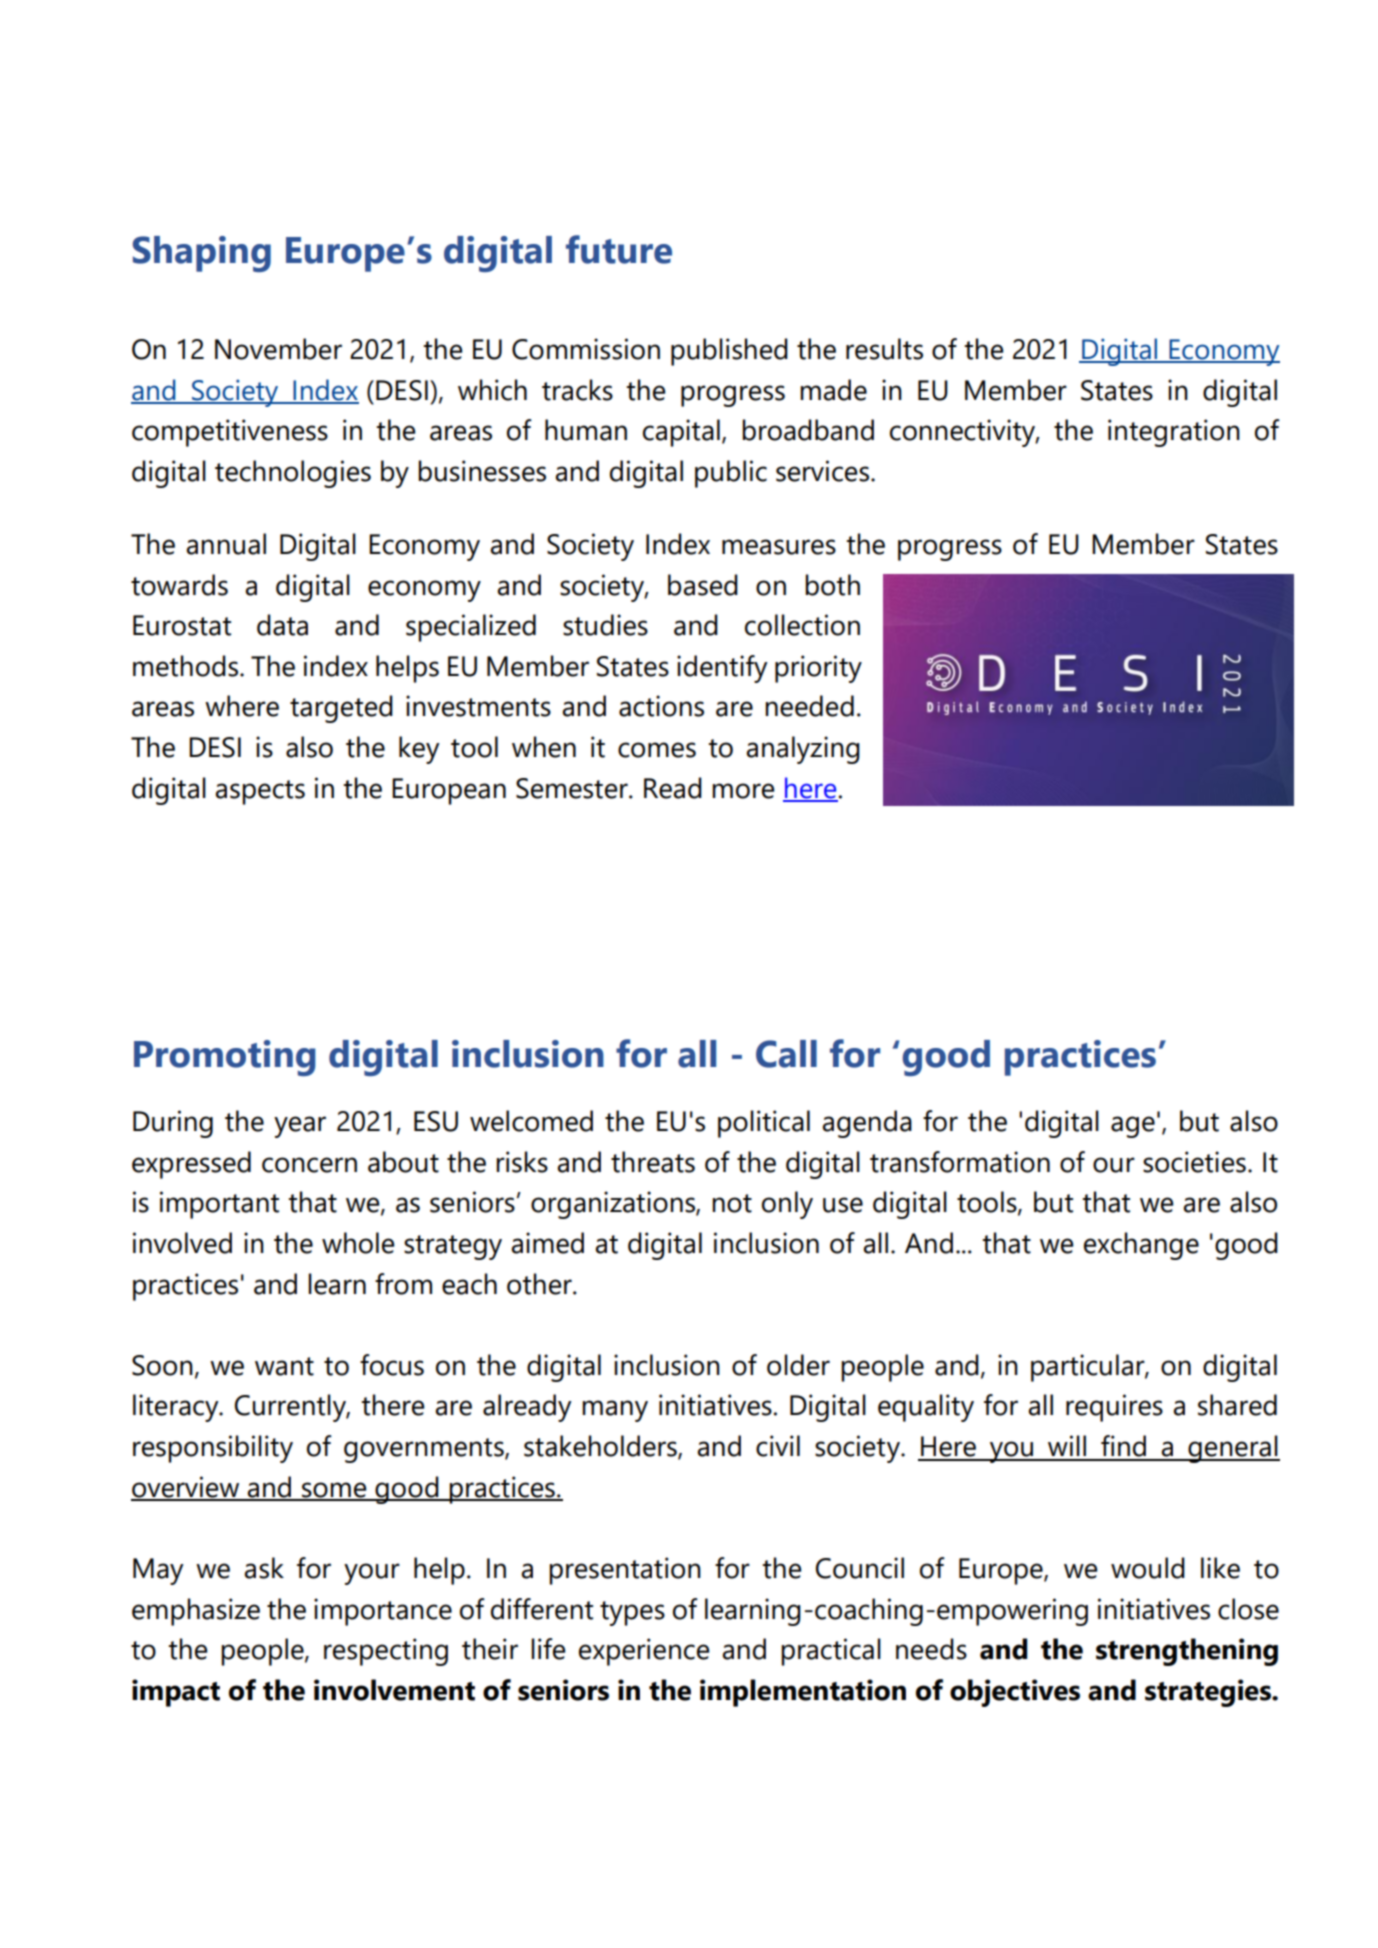 This screenshot has width=1378, height=1948. I want to click on respecting, so click(386, 1652).
